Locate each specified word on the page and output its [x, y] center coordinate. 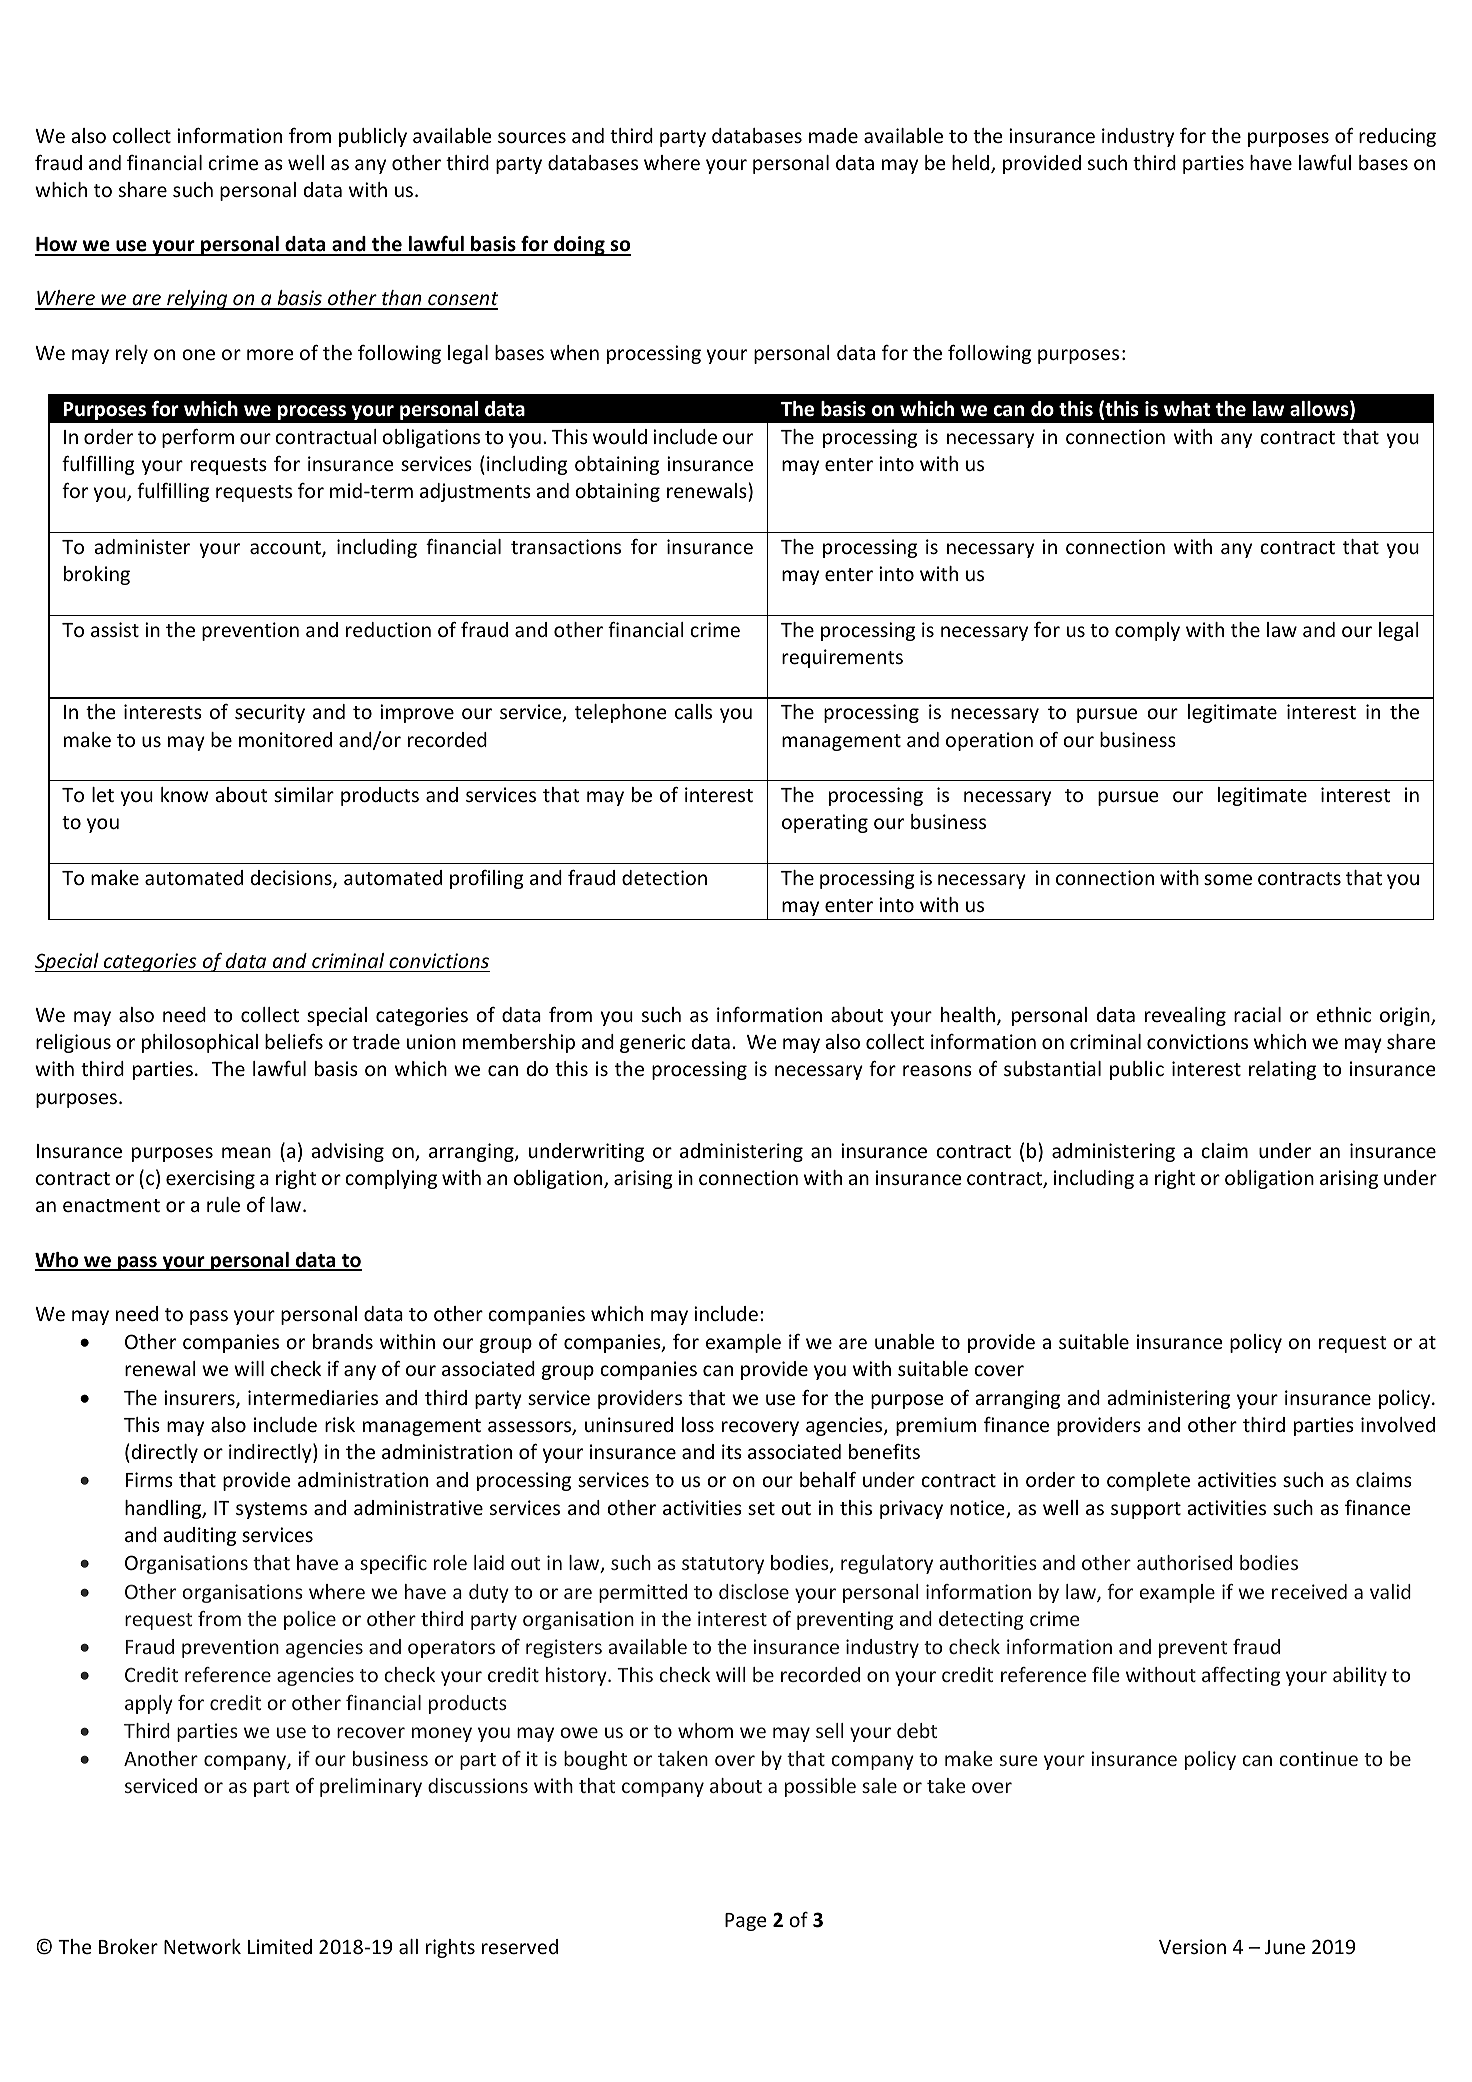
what [1187, 409]
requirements [842, 658]
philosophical [200, 1043]
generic [652, 1043]
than [402, 299]
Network [202, 1946]
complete [1148, 1481]
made [833, 135]
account [286, 549]
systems [271, 1510]
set [761, 1508]
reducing [1397, 137]
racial [1257, 1014]
